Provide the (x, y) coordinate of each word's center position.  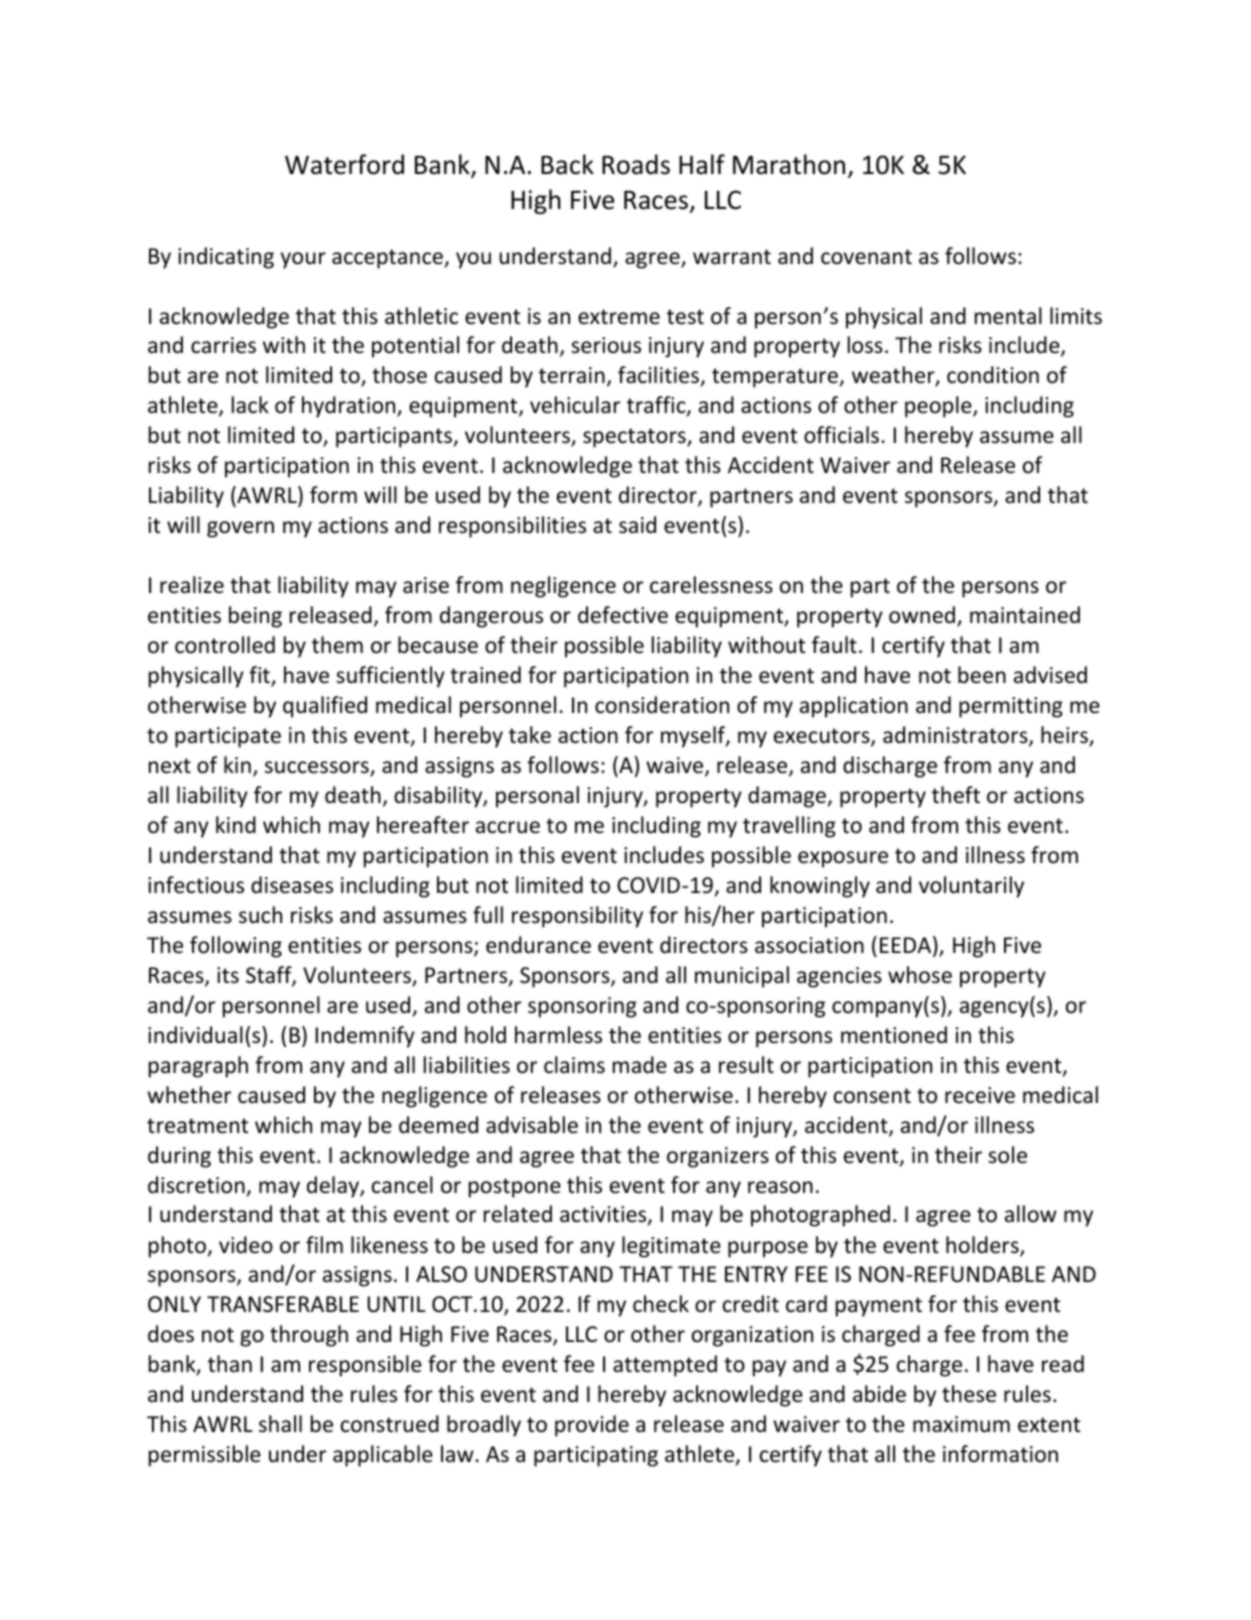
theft (956, 795)
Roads (636, 164)
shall (280, 1424)
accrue (508, 827)
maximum (961, 1424)
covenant (866, 257)
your (303, 260)
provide (592, 1426)
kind (236, 825)
